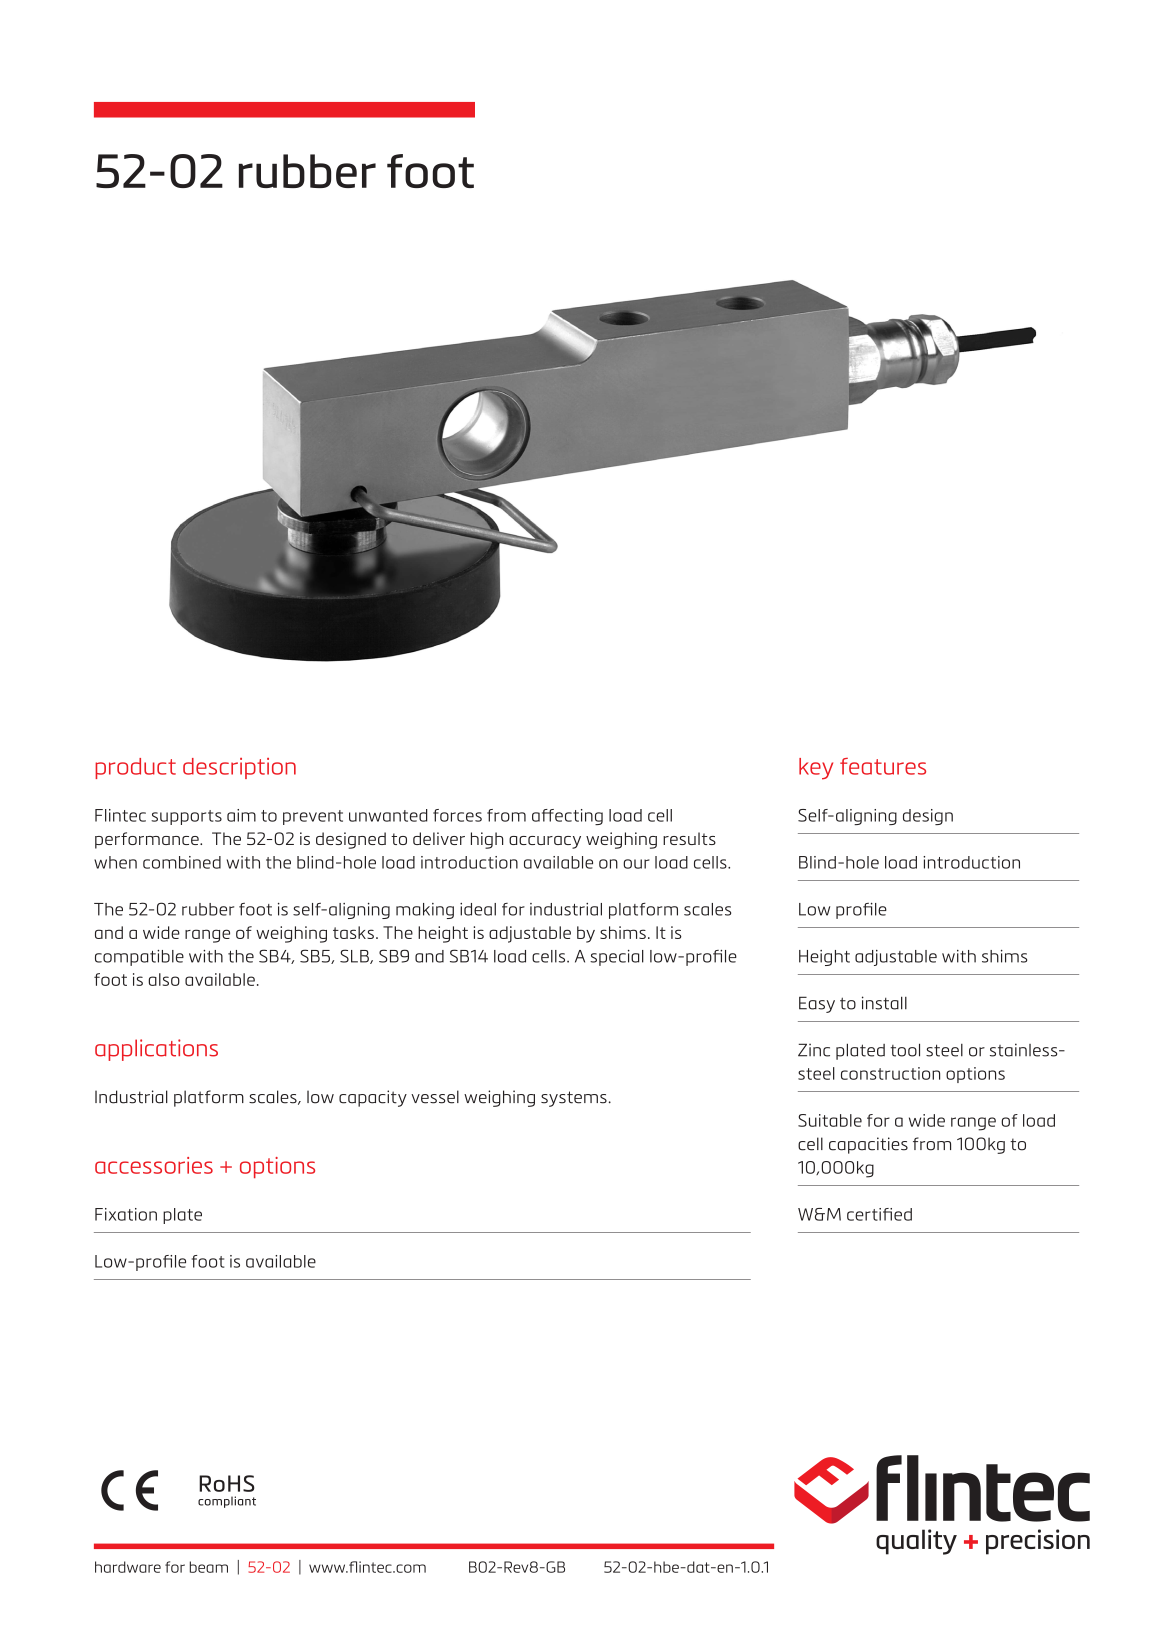  What do you see at coordinates (816, 769) in the screenshot?
I see `key` at bounding box center [816, 769].
